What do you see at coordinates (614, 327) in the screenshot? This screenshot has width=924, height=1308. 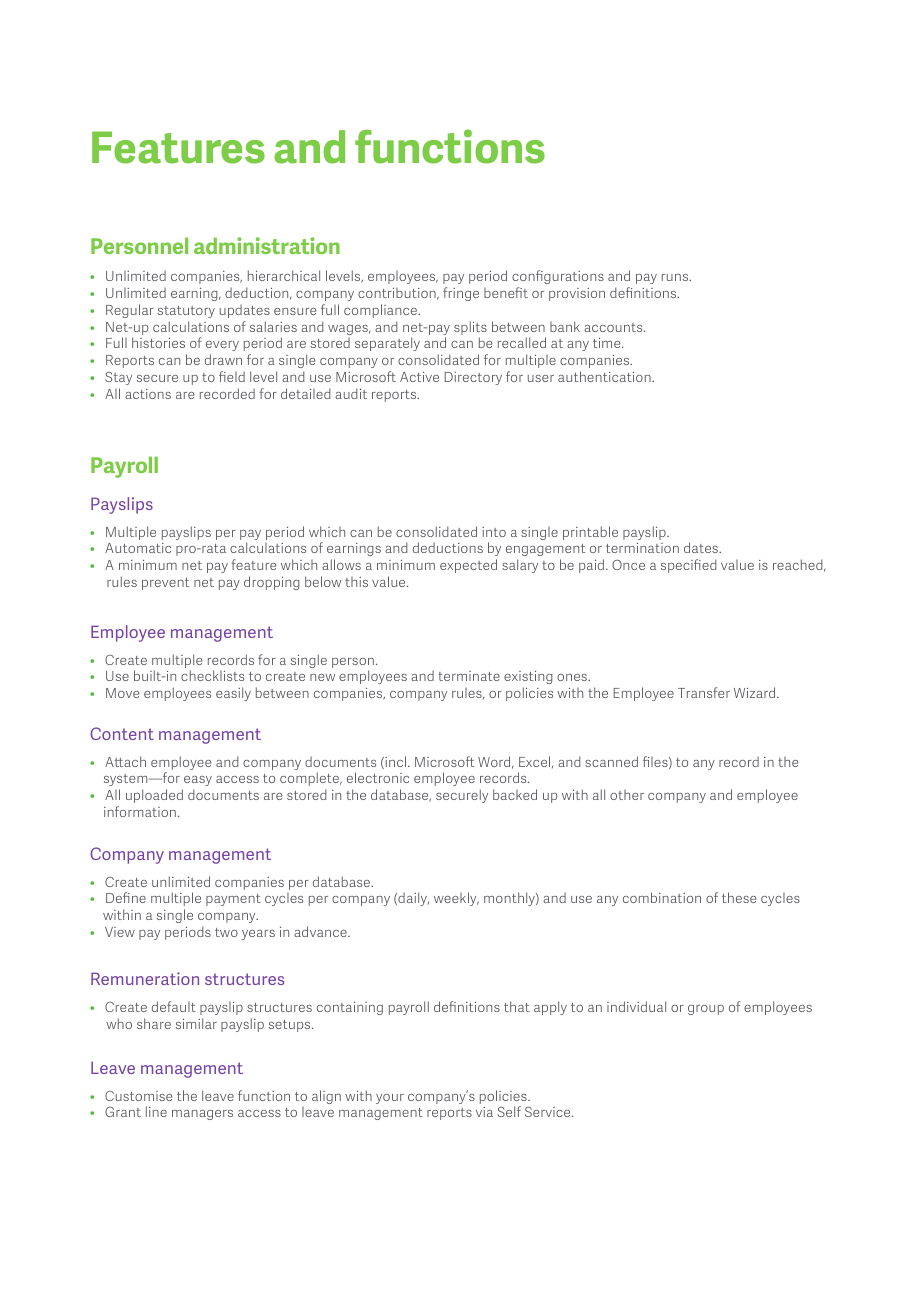 I see `accounts` at bounding box center [614, 327].
